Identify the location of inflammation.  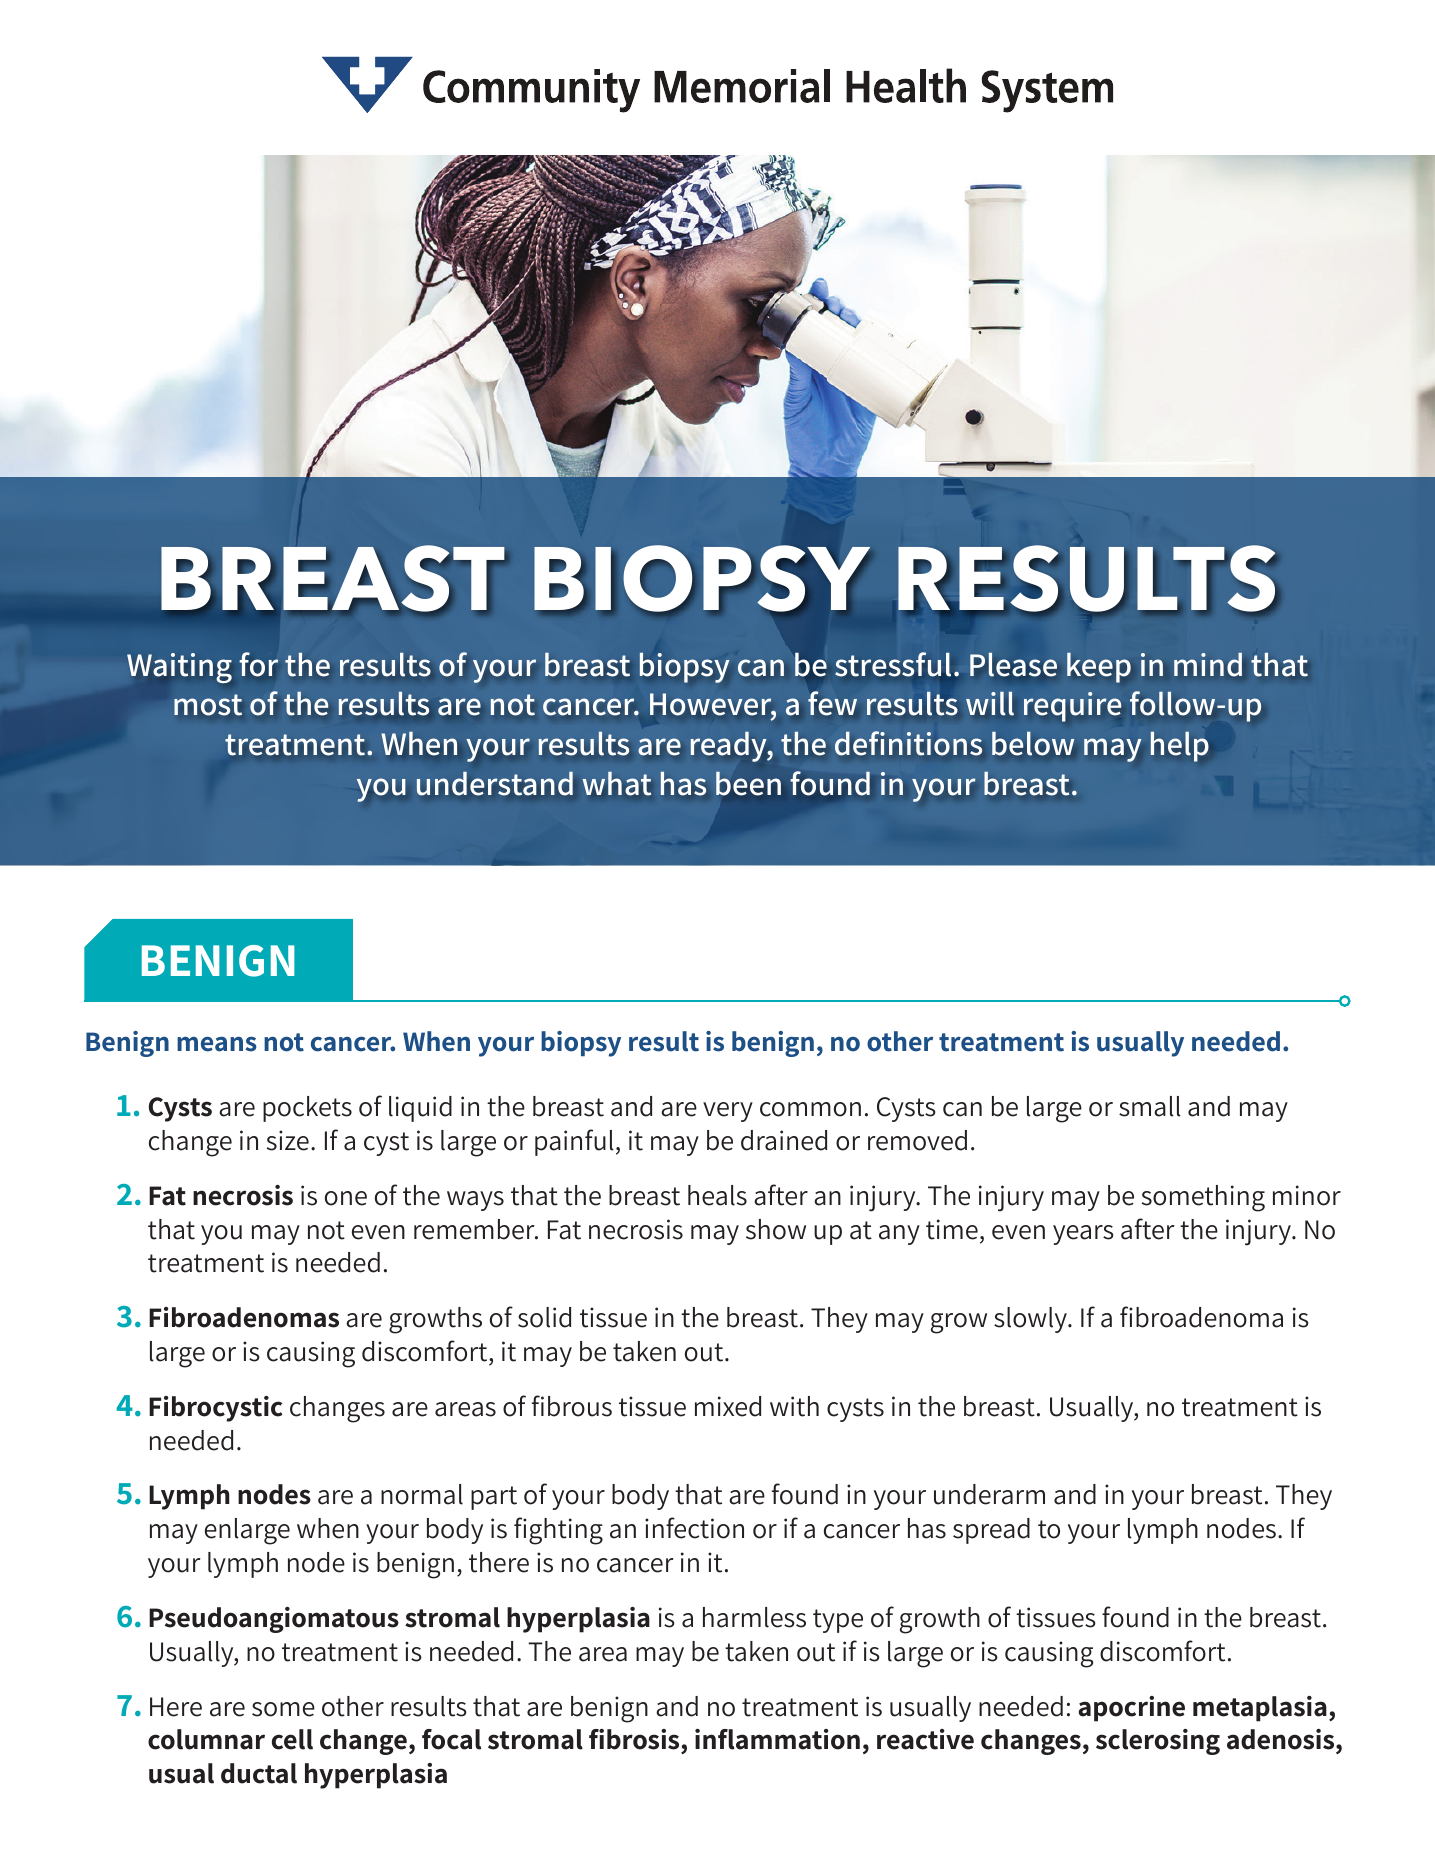
(777, 1739).
